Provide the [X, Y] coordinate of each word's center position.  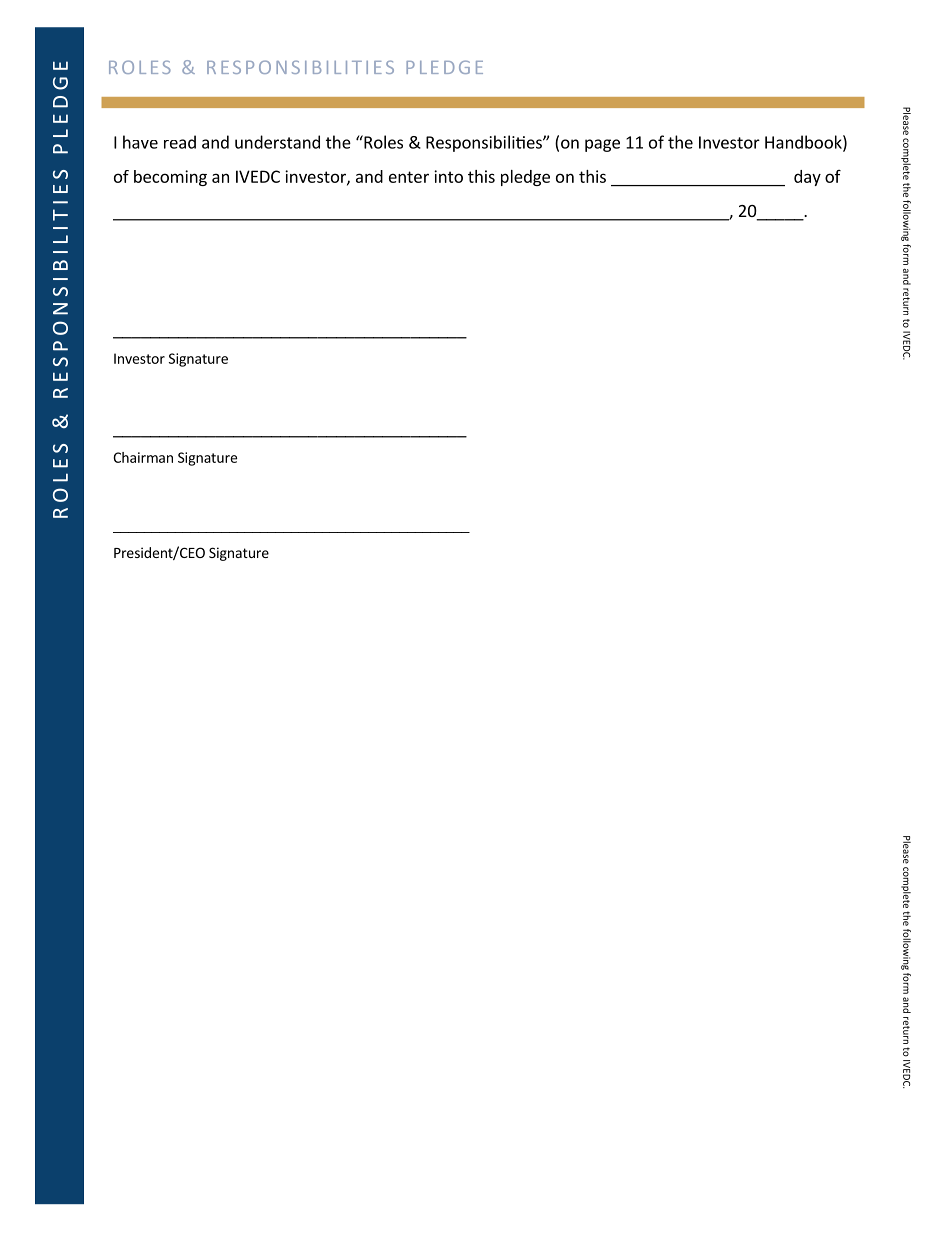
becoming [170, 178]
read [180, 142]
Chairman [143, 457]
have [140, 142]
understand [277, 142]
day [807, 178]
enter [409, 177]
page [602, 145]
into [448, 176]
